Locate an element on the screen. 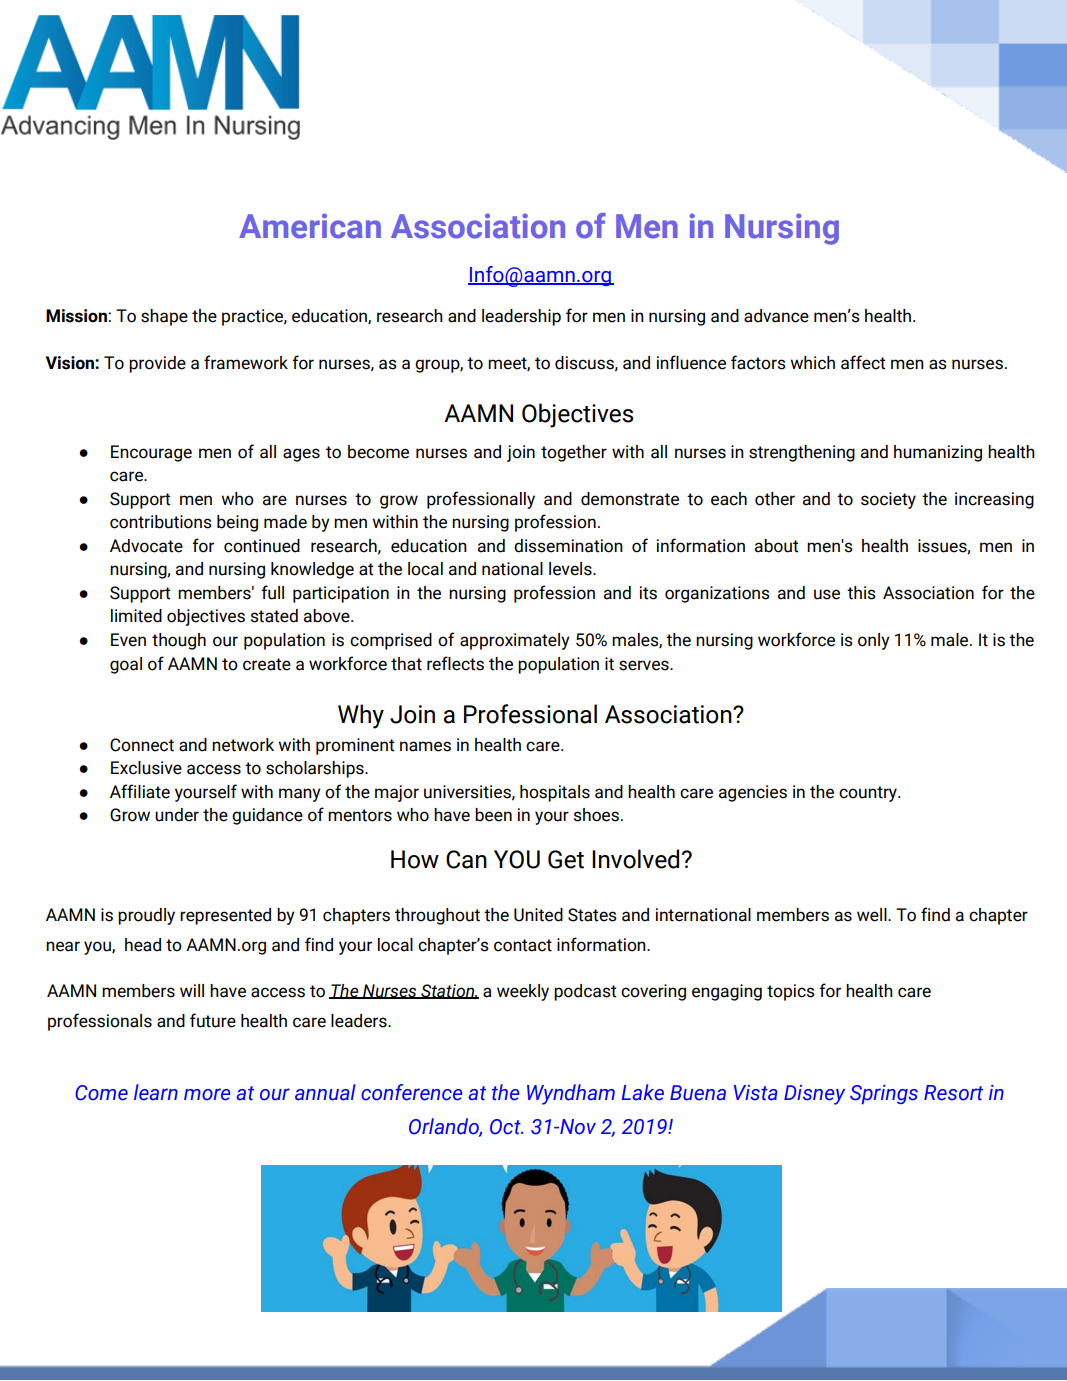 This screenshot has width=1067, height=1381. goal is located at coordinates (126, 665).
